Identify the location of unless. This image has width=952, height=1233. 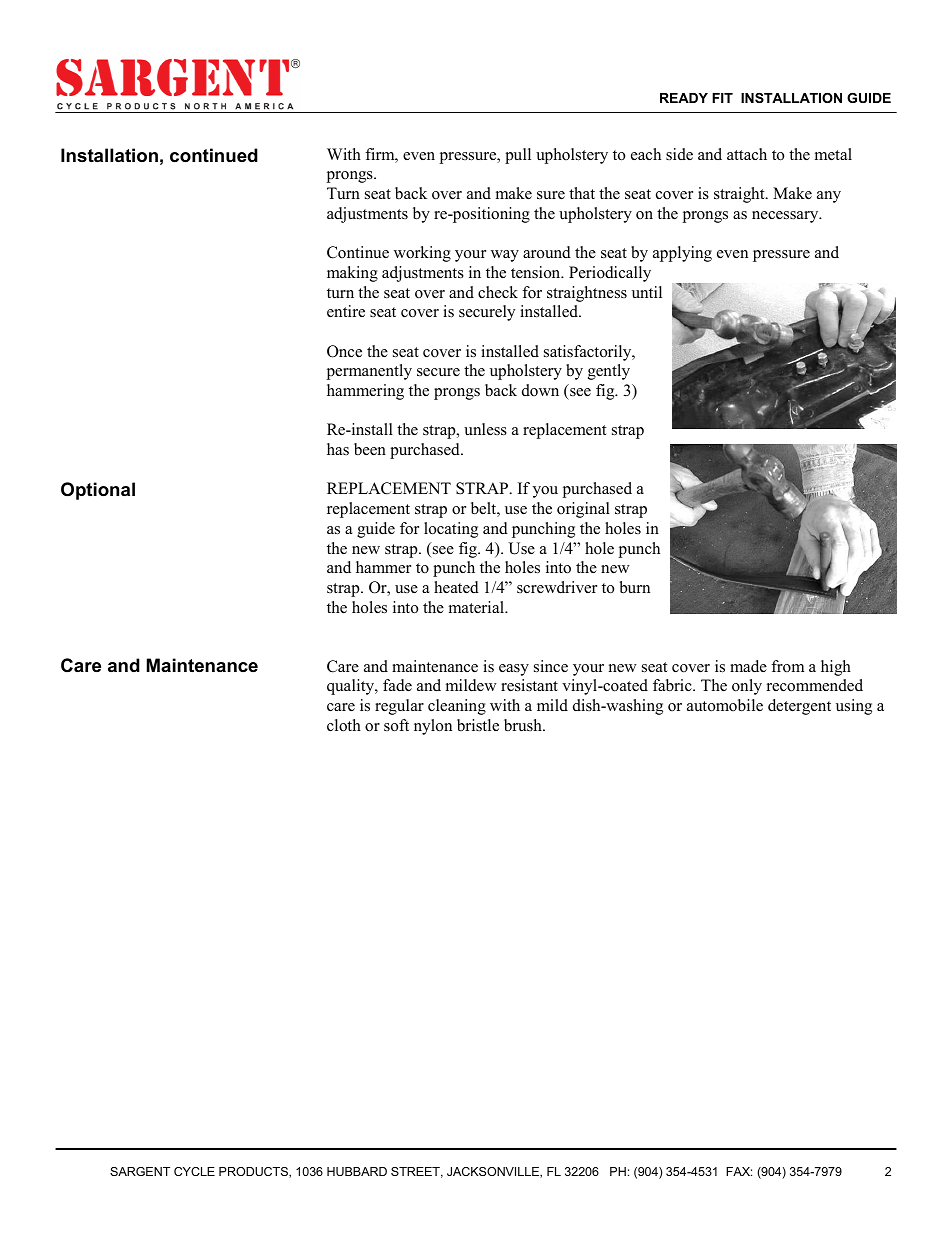
(485, 429).
